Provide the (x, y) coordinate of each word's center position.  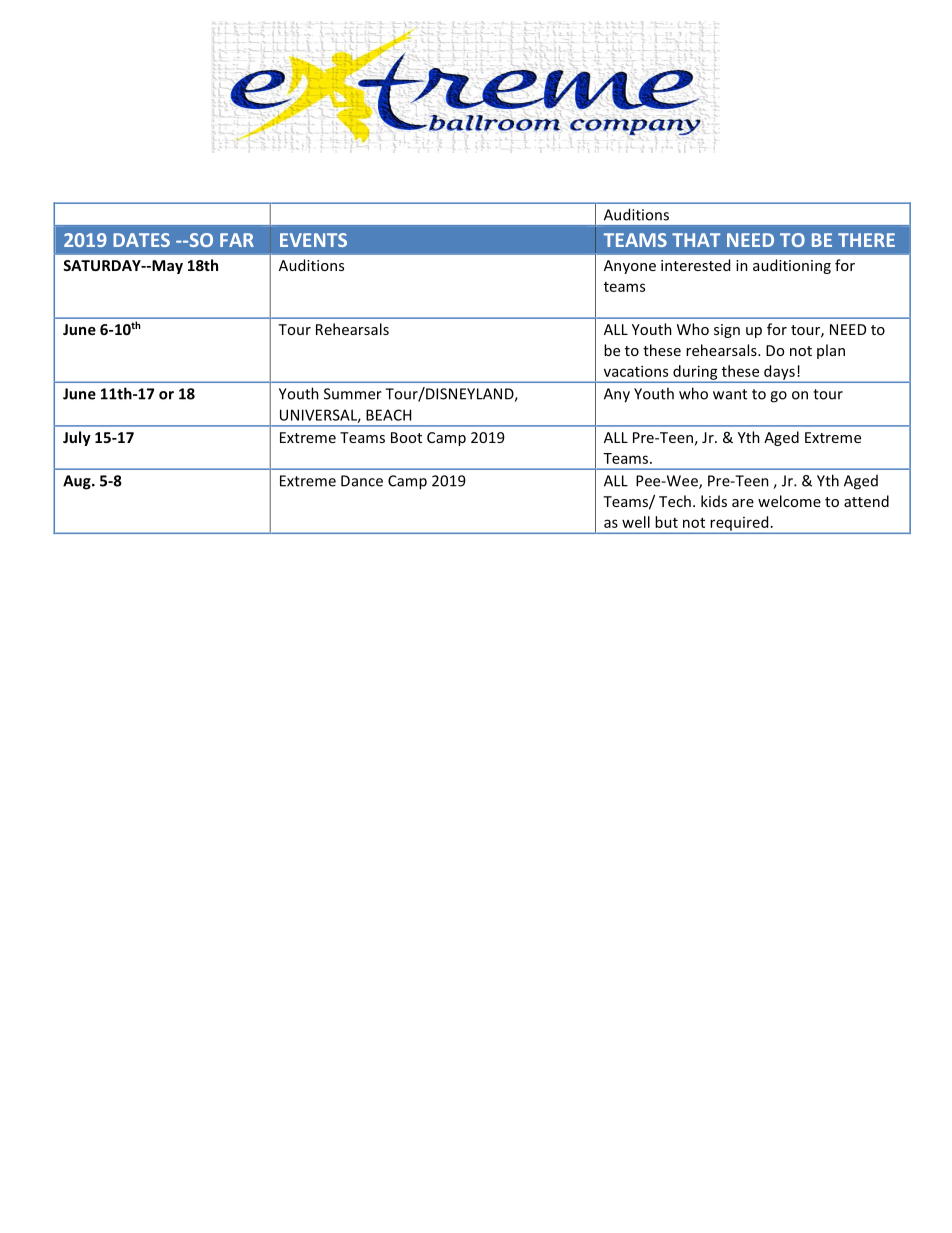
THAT (696, 240)
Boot (406, 437)
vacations (636, 371)
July (77, 438)
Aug (78, 482)
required (739, 523)
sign (727, 331)
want (730, 394)
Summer (353, 394)
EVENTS (313, 240)
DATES (141, 240)
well (636, 522)
